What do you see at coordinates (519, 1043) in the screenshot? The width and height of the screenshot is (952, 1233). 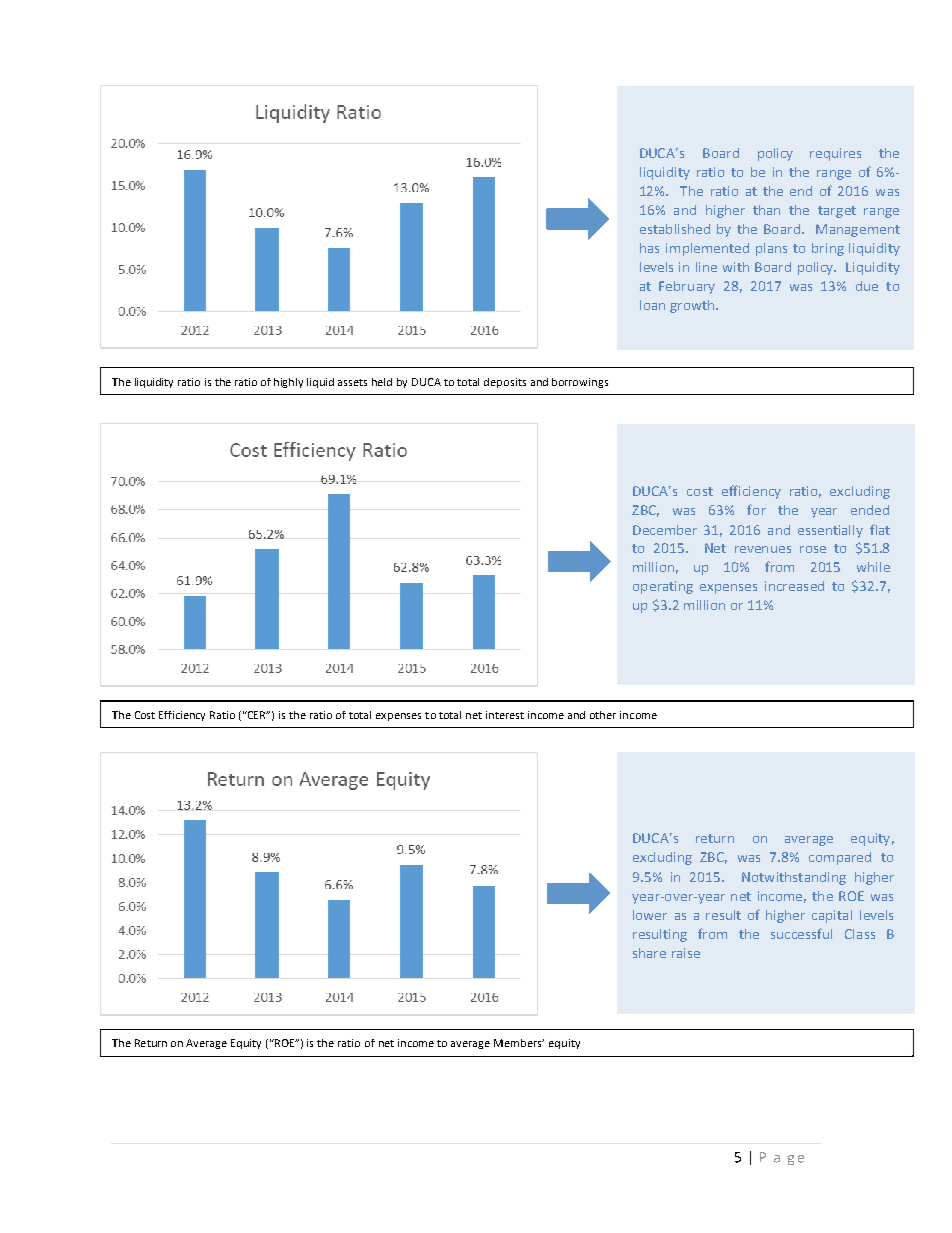 I see `Members` at bounding box center [519, 1043].
